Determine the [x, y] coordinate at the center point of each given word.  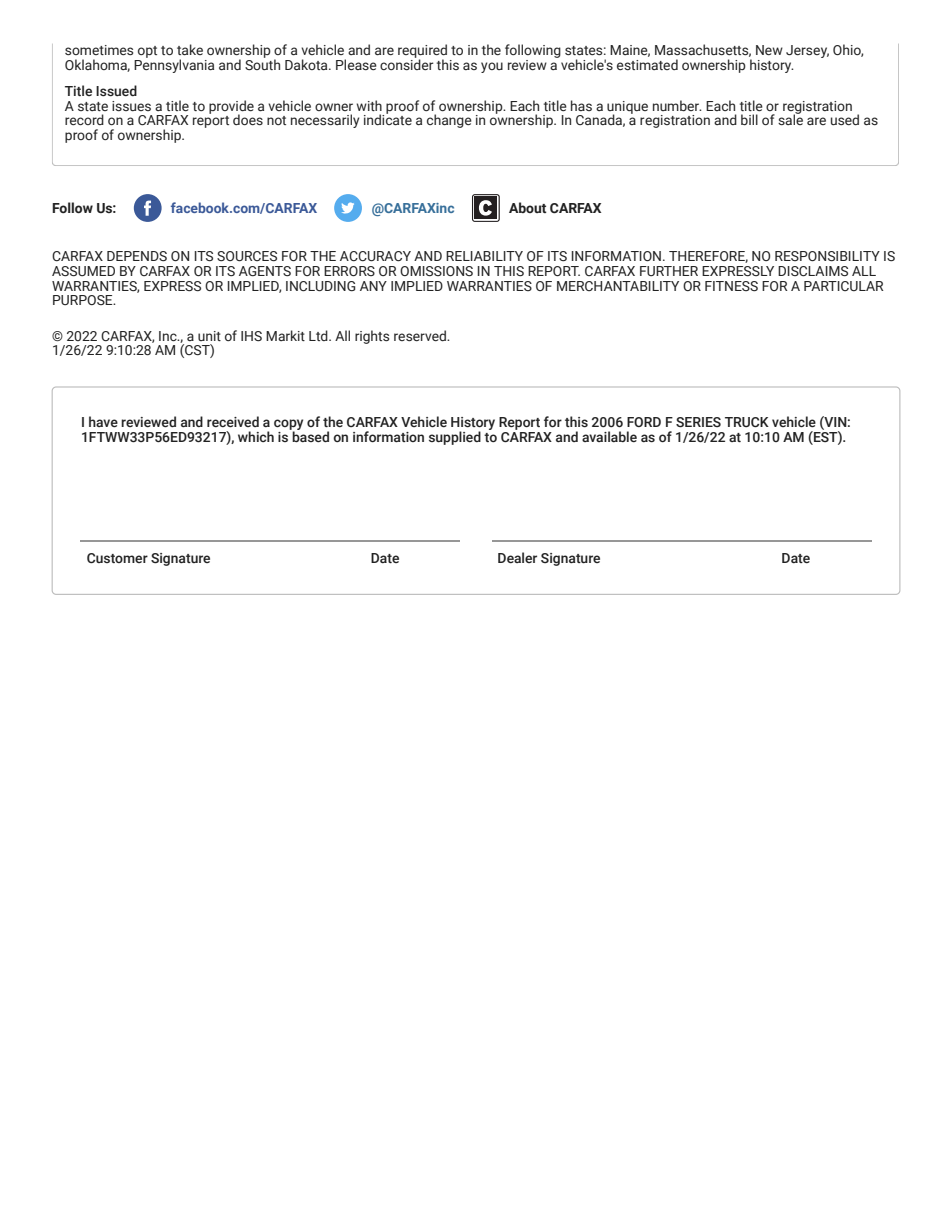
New [769, 50]
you [492, 67]
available [609, 436]
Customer [117, 558]
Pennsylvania [174, 65]
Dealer [517, 557]
